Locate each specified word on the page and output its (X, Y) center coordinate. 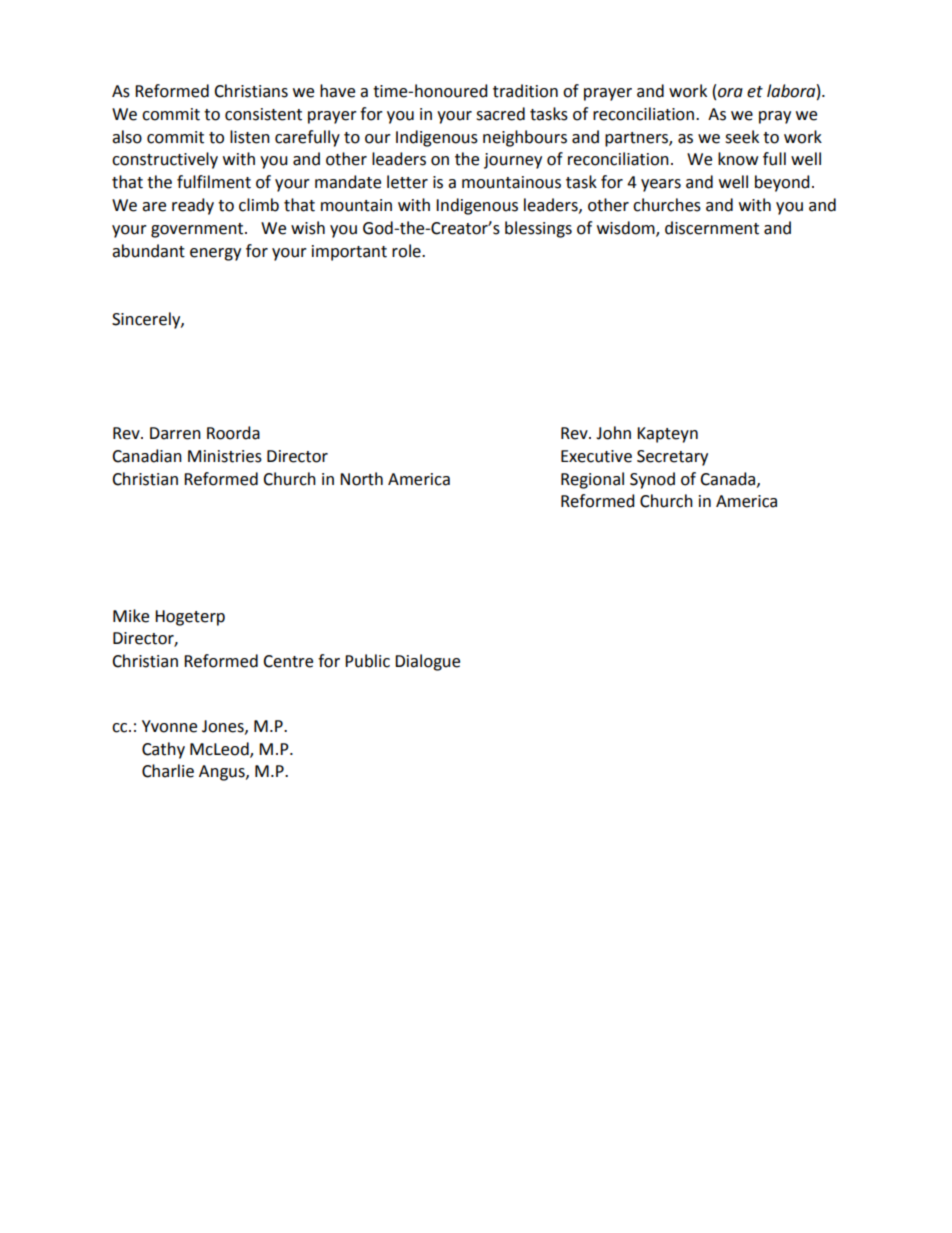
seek (742, 137)
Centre (288, 661)
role (407, 251)
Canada (729, 479)
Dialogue (427, 662)
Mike (131, 616)
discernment (712, 228)
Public (367, 661)
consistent (263, 114)
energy (215, 254)
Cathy (163, 750)
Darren (175, 433)
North (361, 479)
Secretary (672, 458)
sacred (500, 114)
